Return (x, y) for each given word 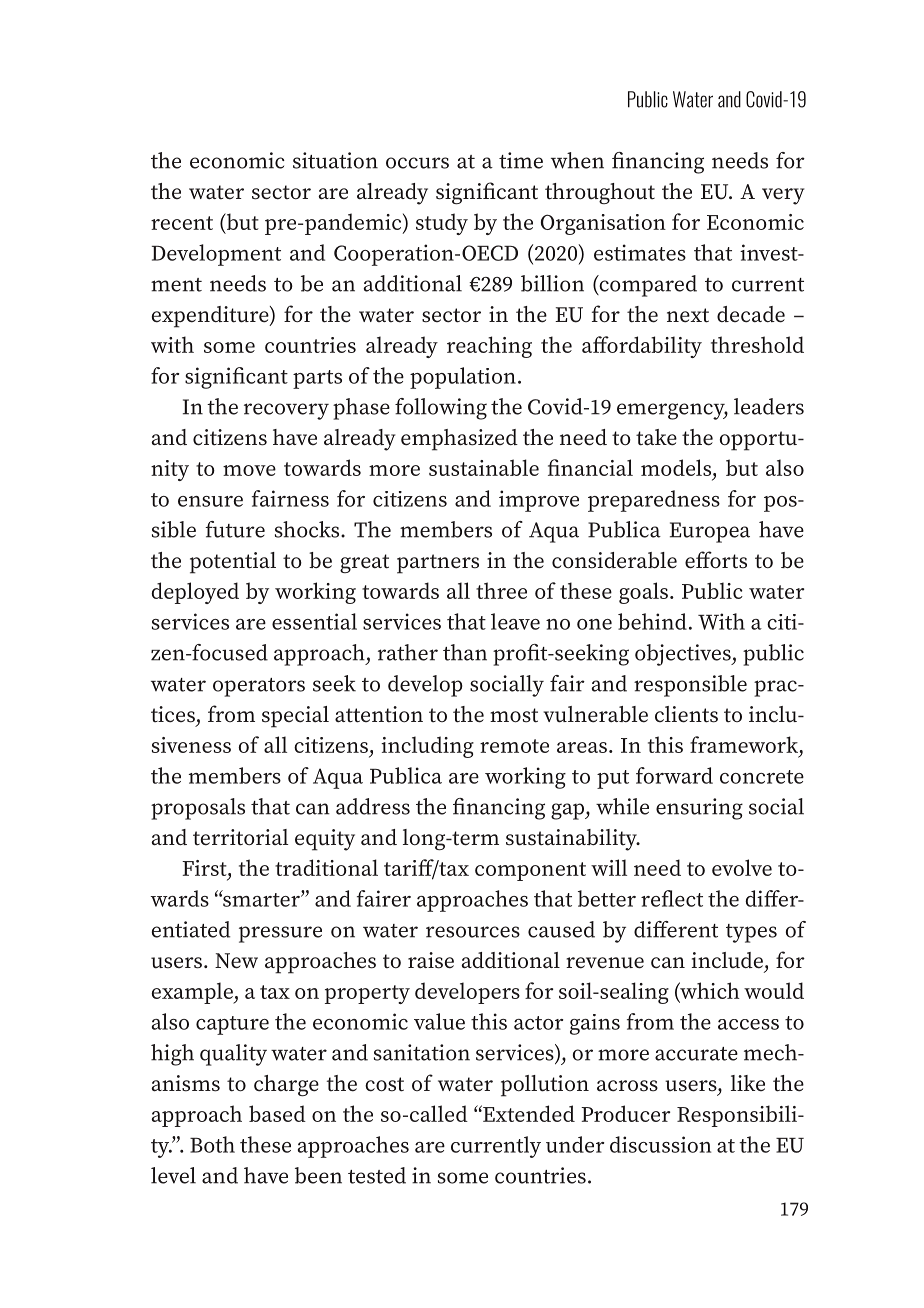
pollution (545, 1086)
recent (182, 223)
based (277, 1113)
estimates (640, 252)
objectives (684, 655)
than (465, 652)
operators (259, 687)
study (442, 224)
